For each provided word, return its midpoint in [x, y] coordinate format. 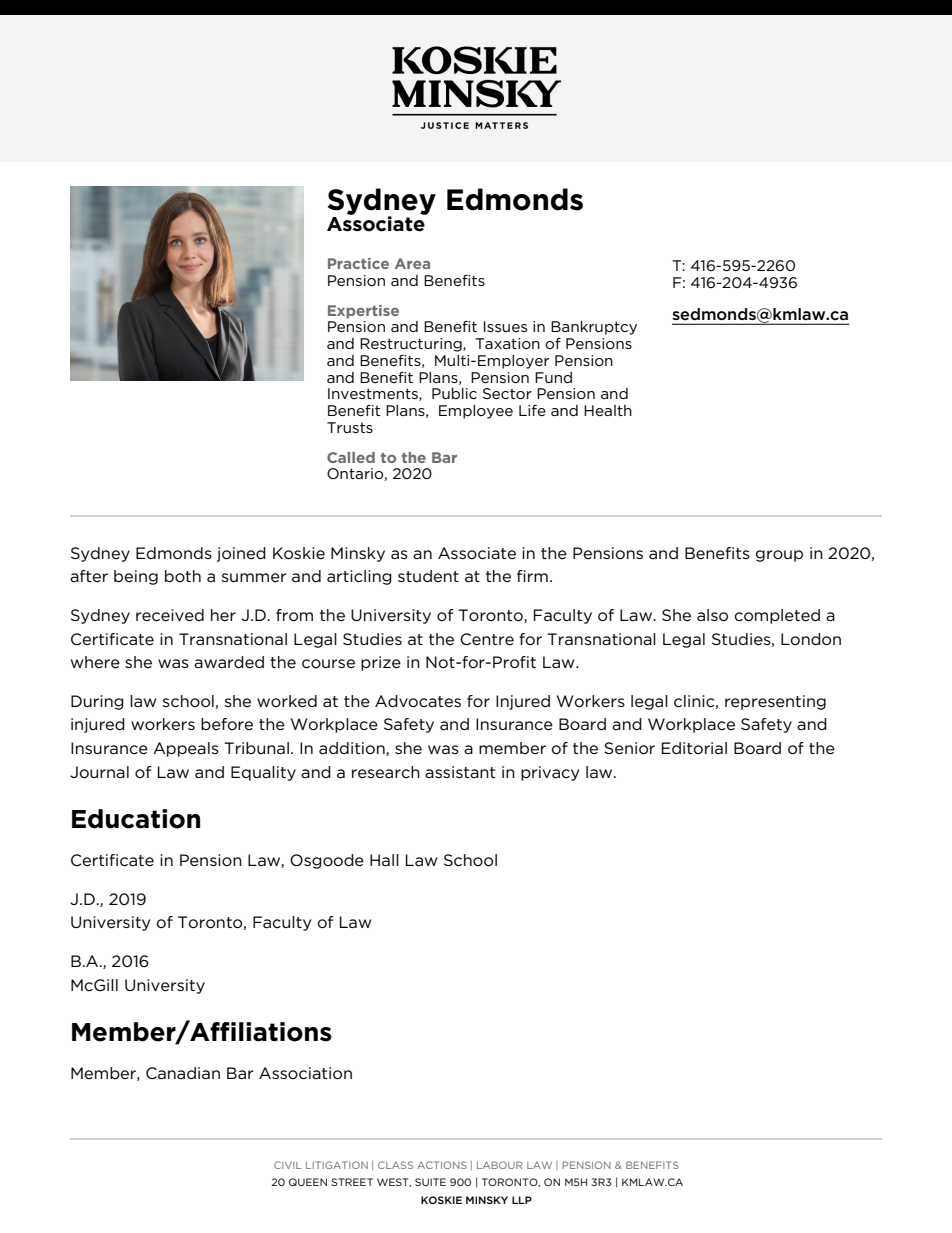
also [712, 615]
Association [305, 1073]
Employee [476, 412]
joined [241, 554]
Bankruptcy [594, 328]
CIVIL [288, 1165]
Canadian [183, 1073]
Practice [358, 263]
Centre [487, 639]
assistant [460, 772]
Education [136, 819]
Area [412, 263]
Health [608, 410]
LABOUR [499, 1165]
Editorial [694, 748]
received [170, 615]
